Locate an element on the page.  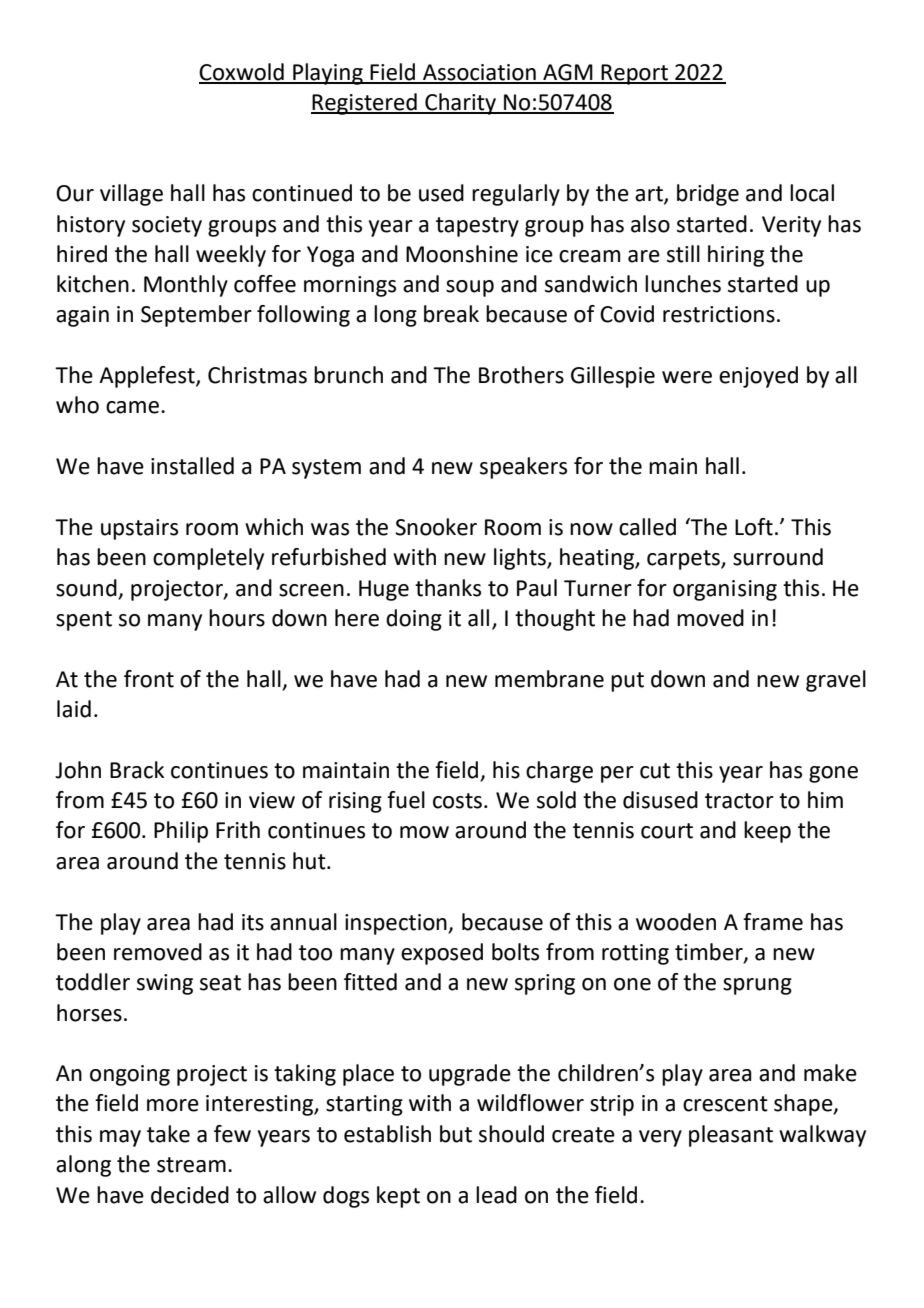
inspection is located at coordinates (397, 924).
